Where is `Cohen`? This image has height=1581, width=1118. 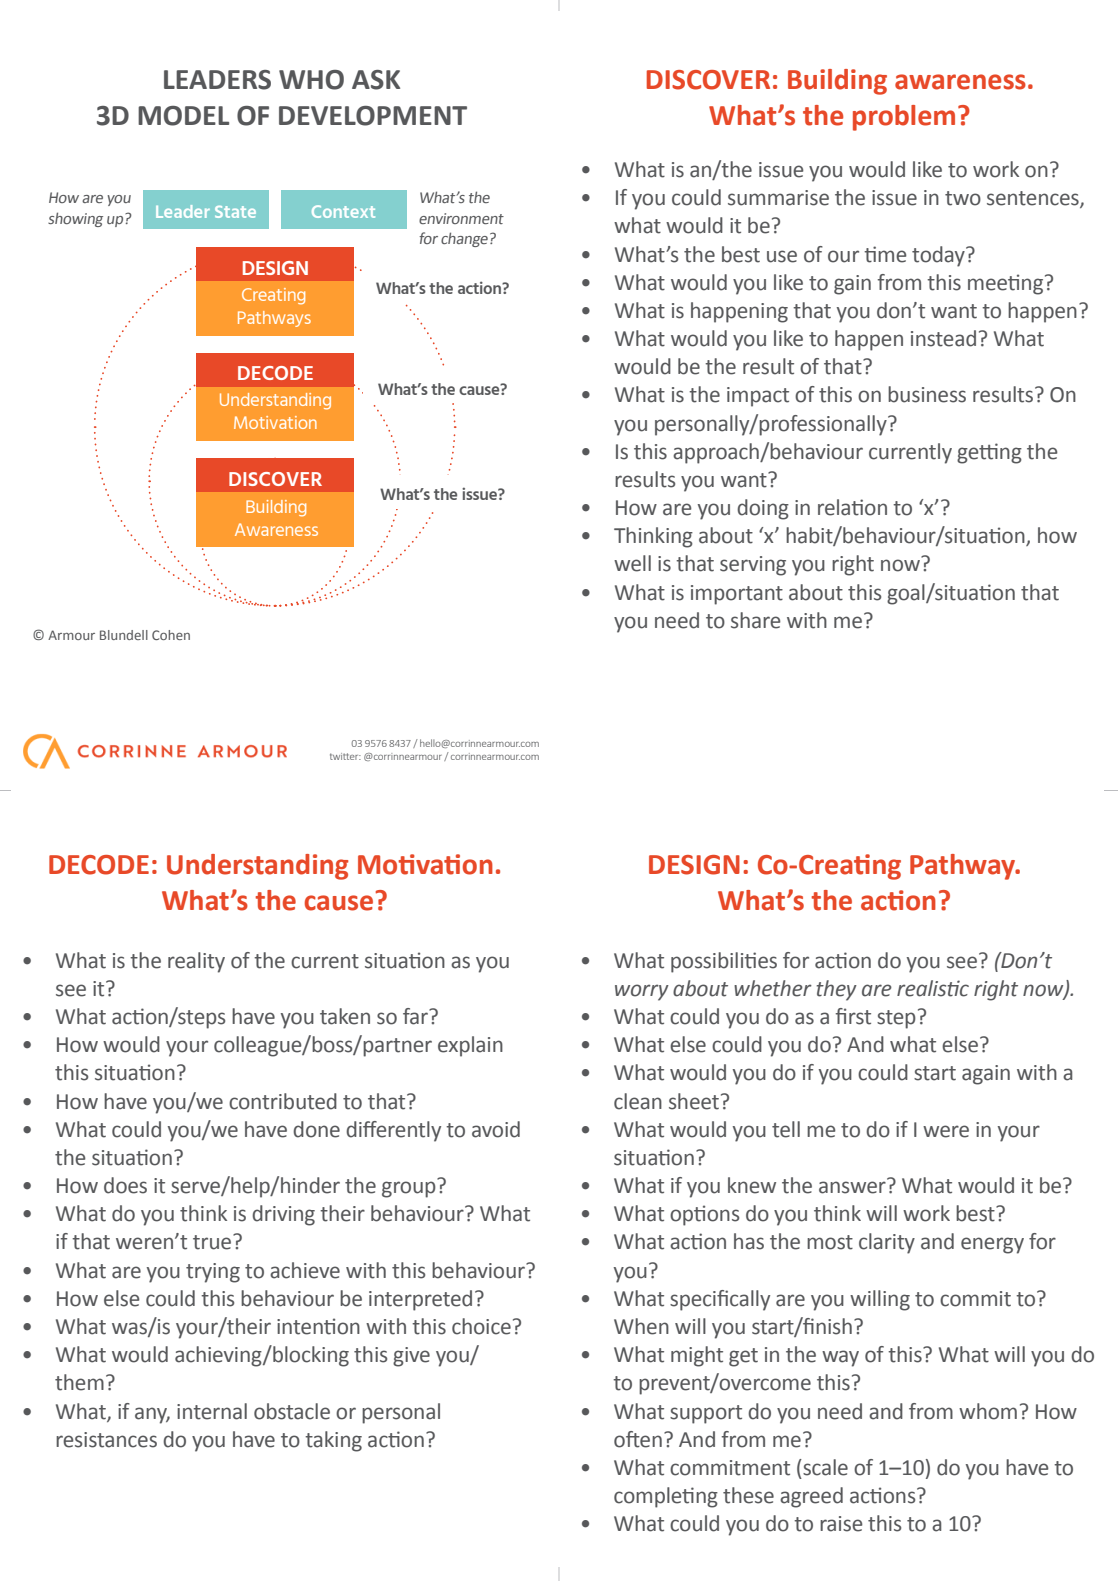 Cohen is located at coordinates (171, 635).
